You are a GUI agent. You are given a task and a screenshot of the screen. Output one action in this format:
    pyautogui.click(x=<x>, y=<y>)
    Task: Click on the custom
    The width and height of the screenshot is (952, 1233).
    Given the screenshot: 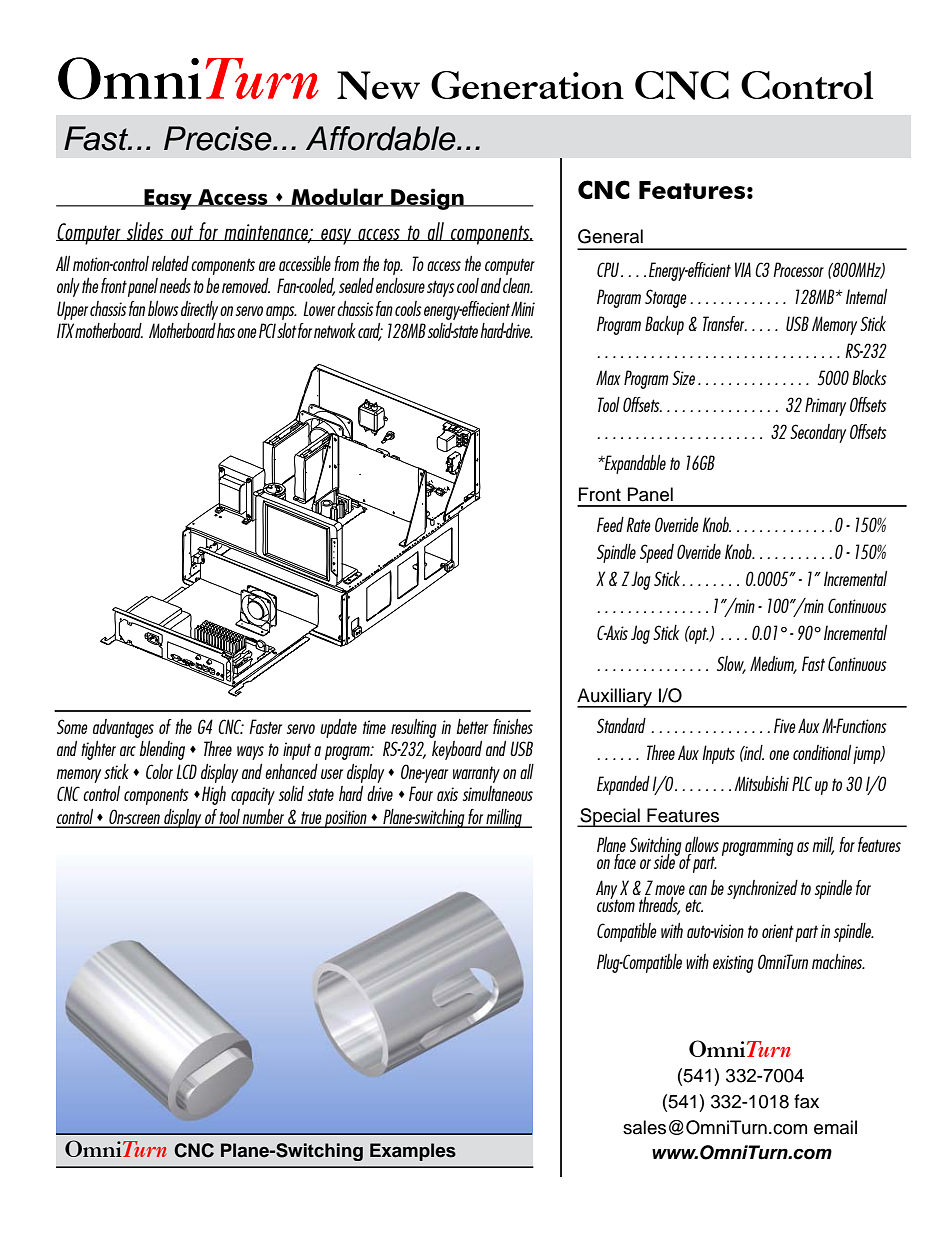 What is the action you would take?
    pyautogui.click(x=616, y=904)
